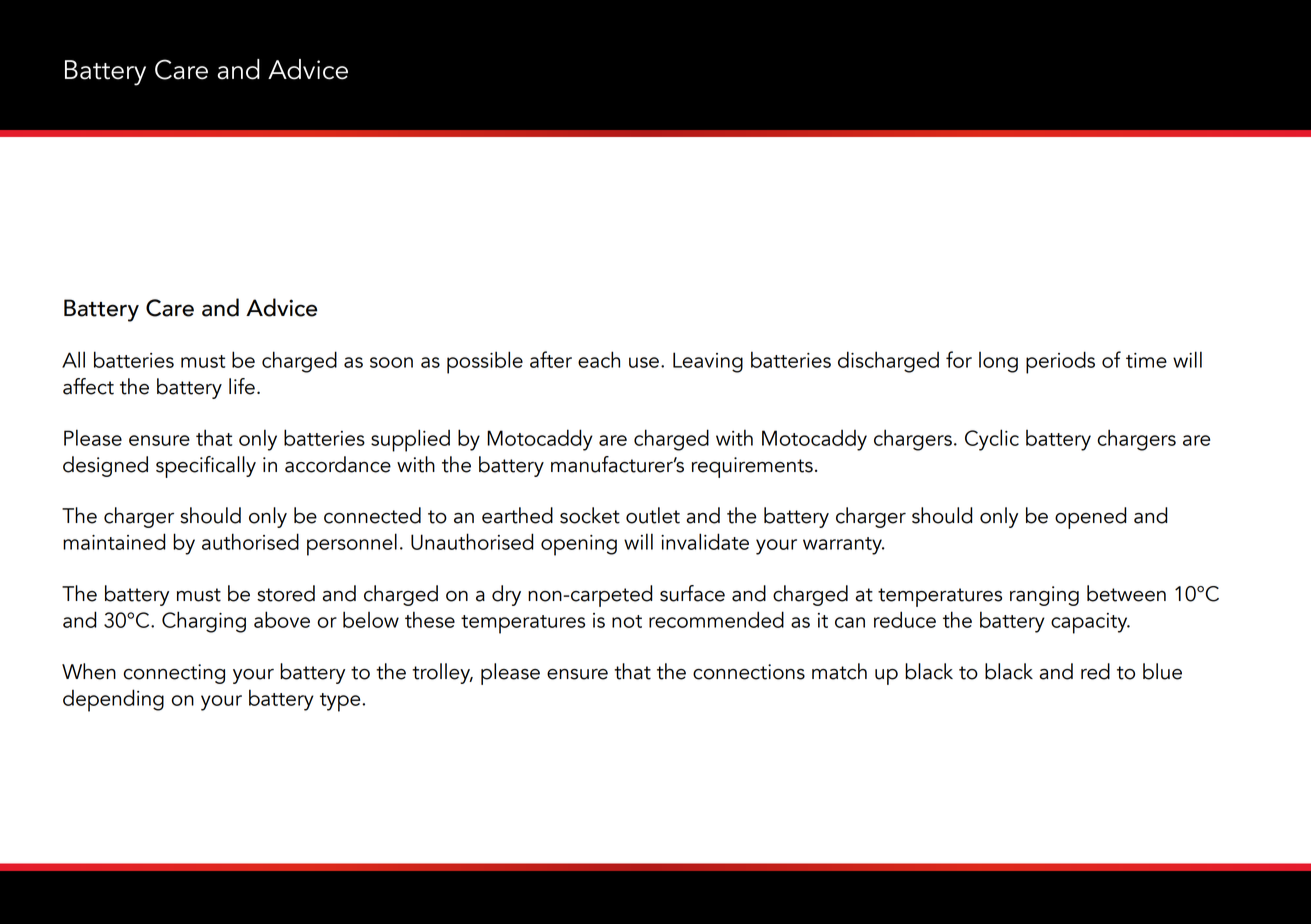 Image resolution: width=1311 pixels, height=924 pixels. Describe the element at coordinates (1060, 362) in the screenshot. I see `periods` at that location.
